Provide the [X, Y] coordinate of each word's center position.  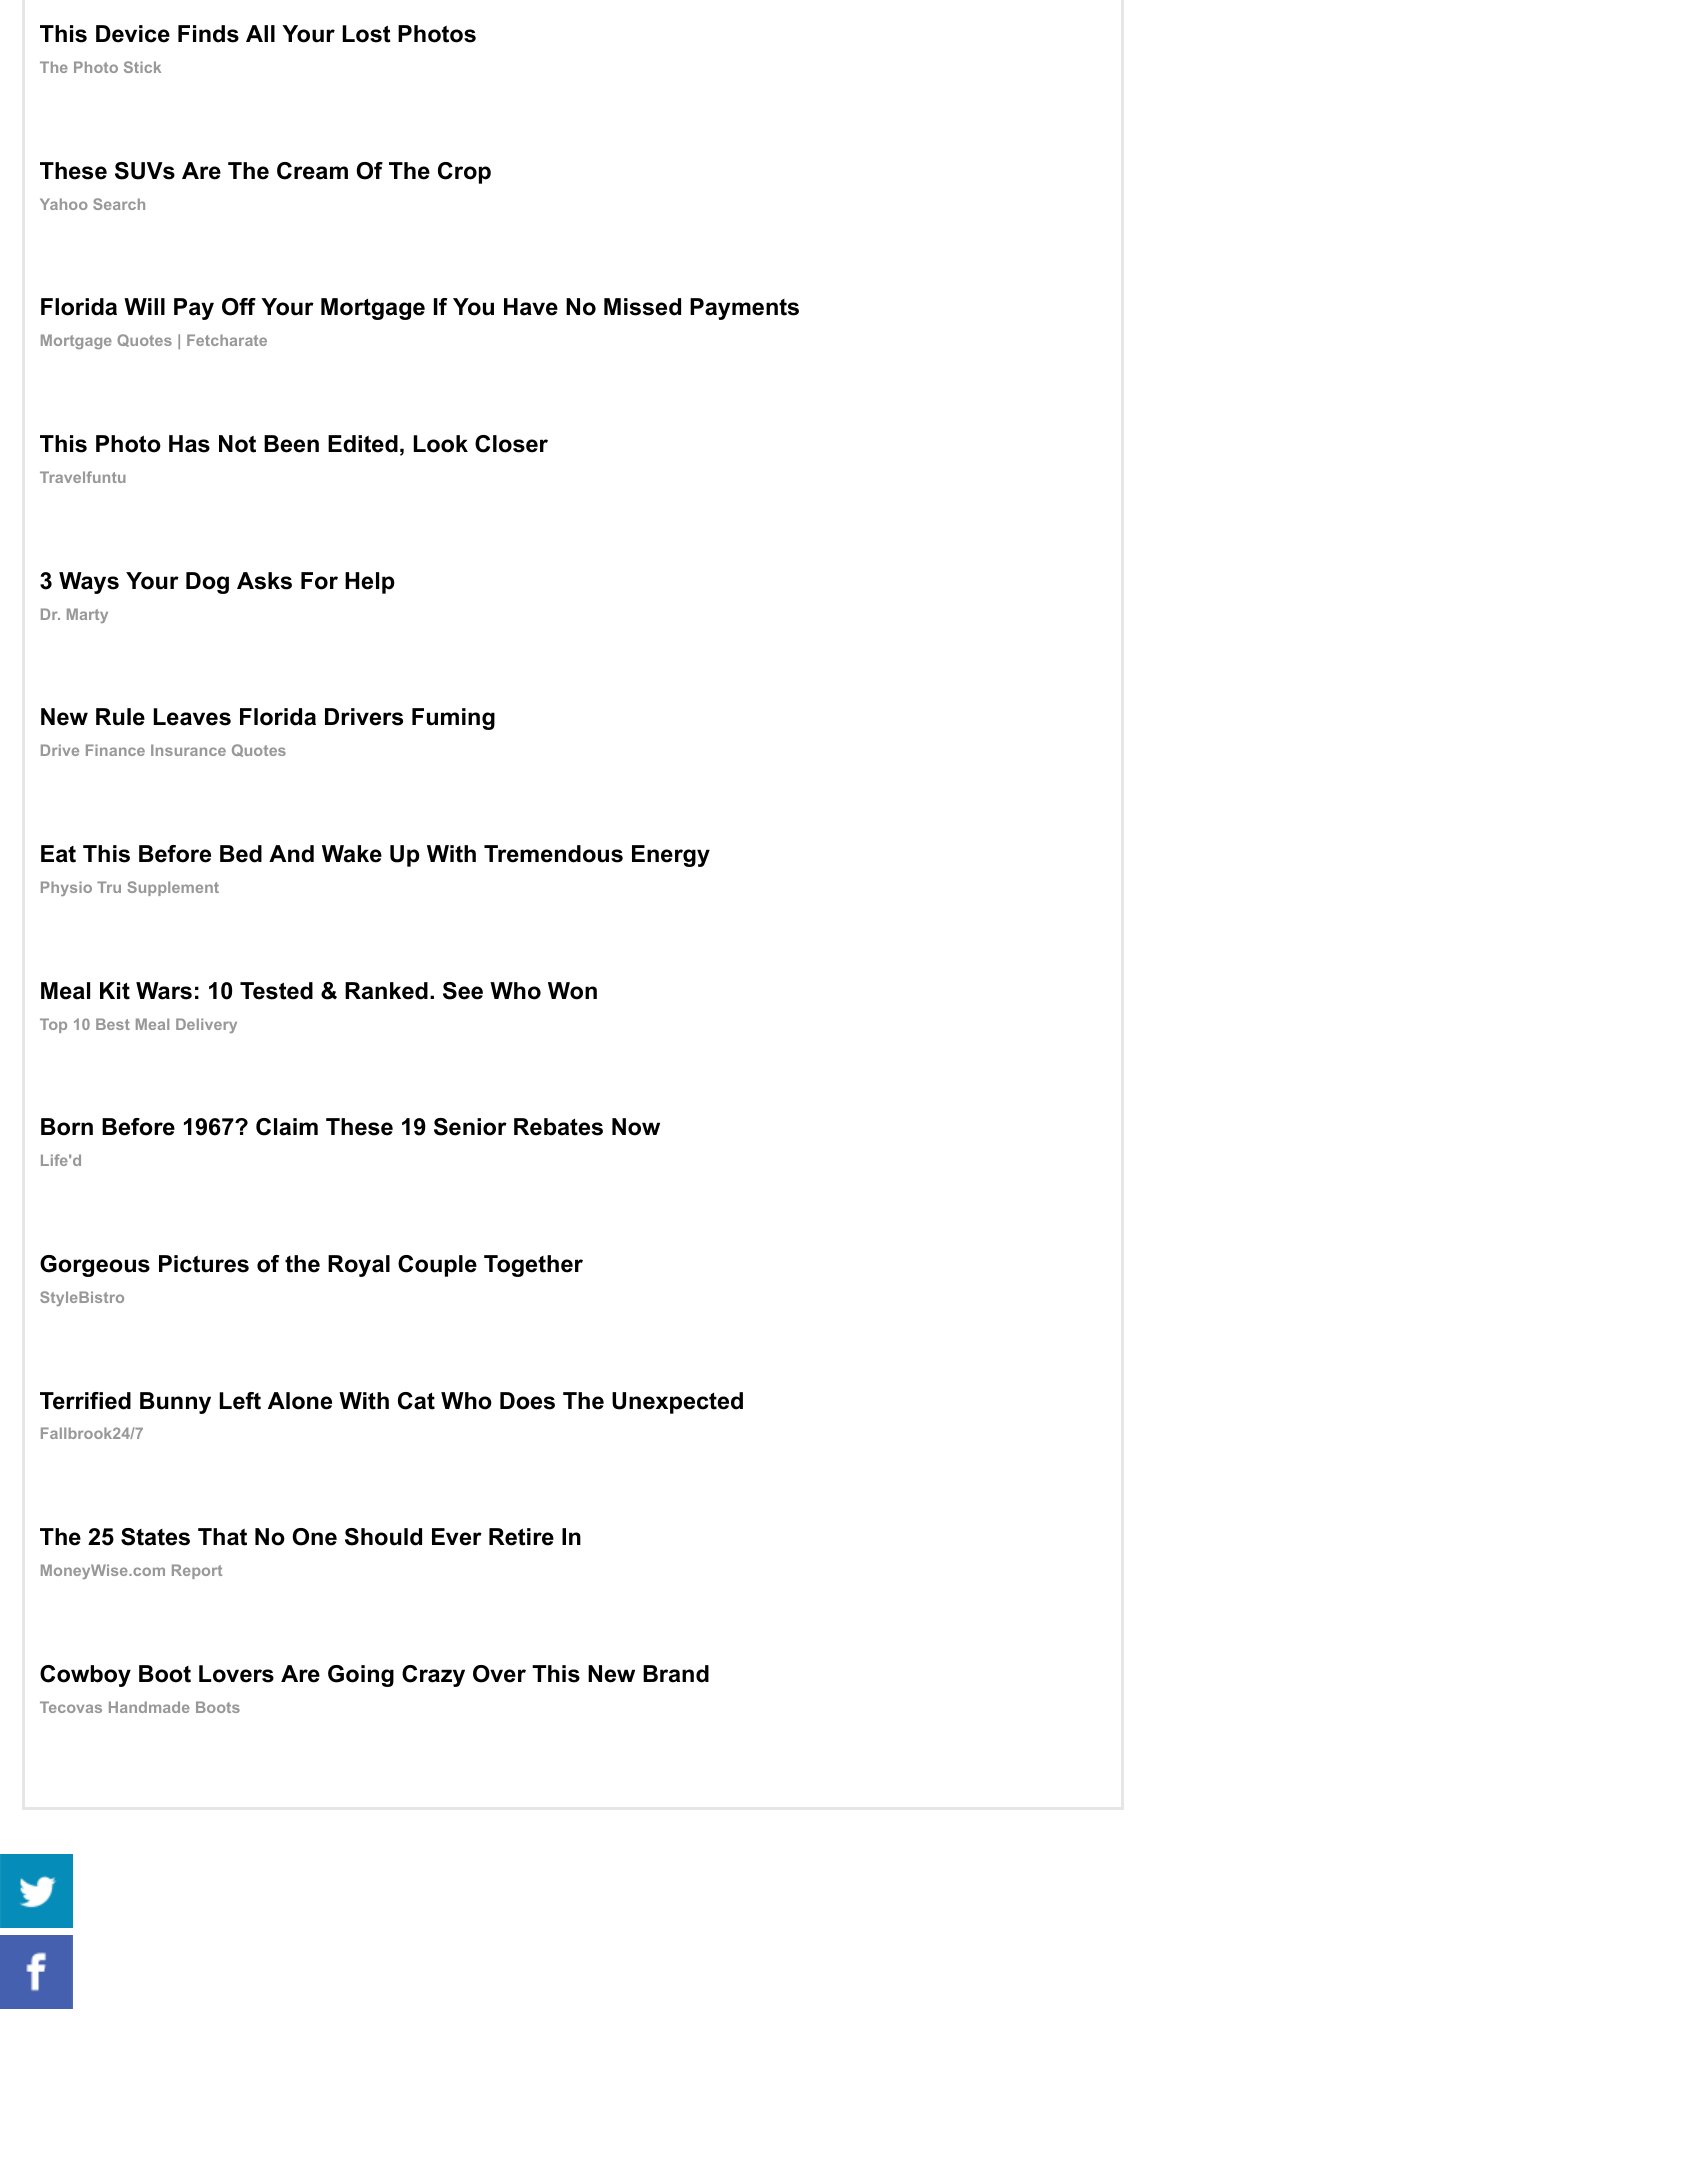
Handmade [149, 1707]
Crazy [433, 1676]
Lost [367, 34]
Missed [642, 307]
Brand [676, 1674]
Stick [142, 67]
